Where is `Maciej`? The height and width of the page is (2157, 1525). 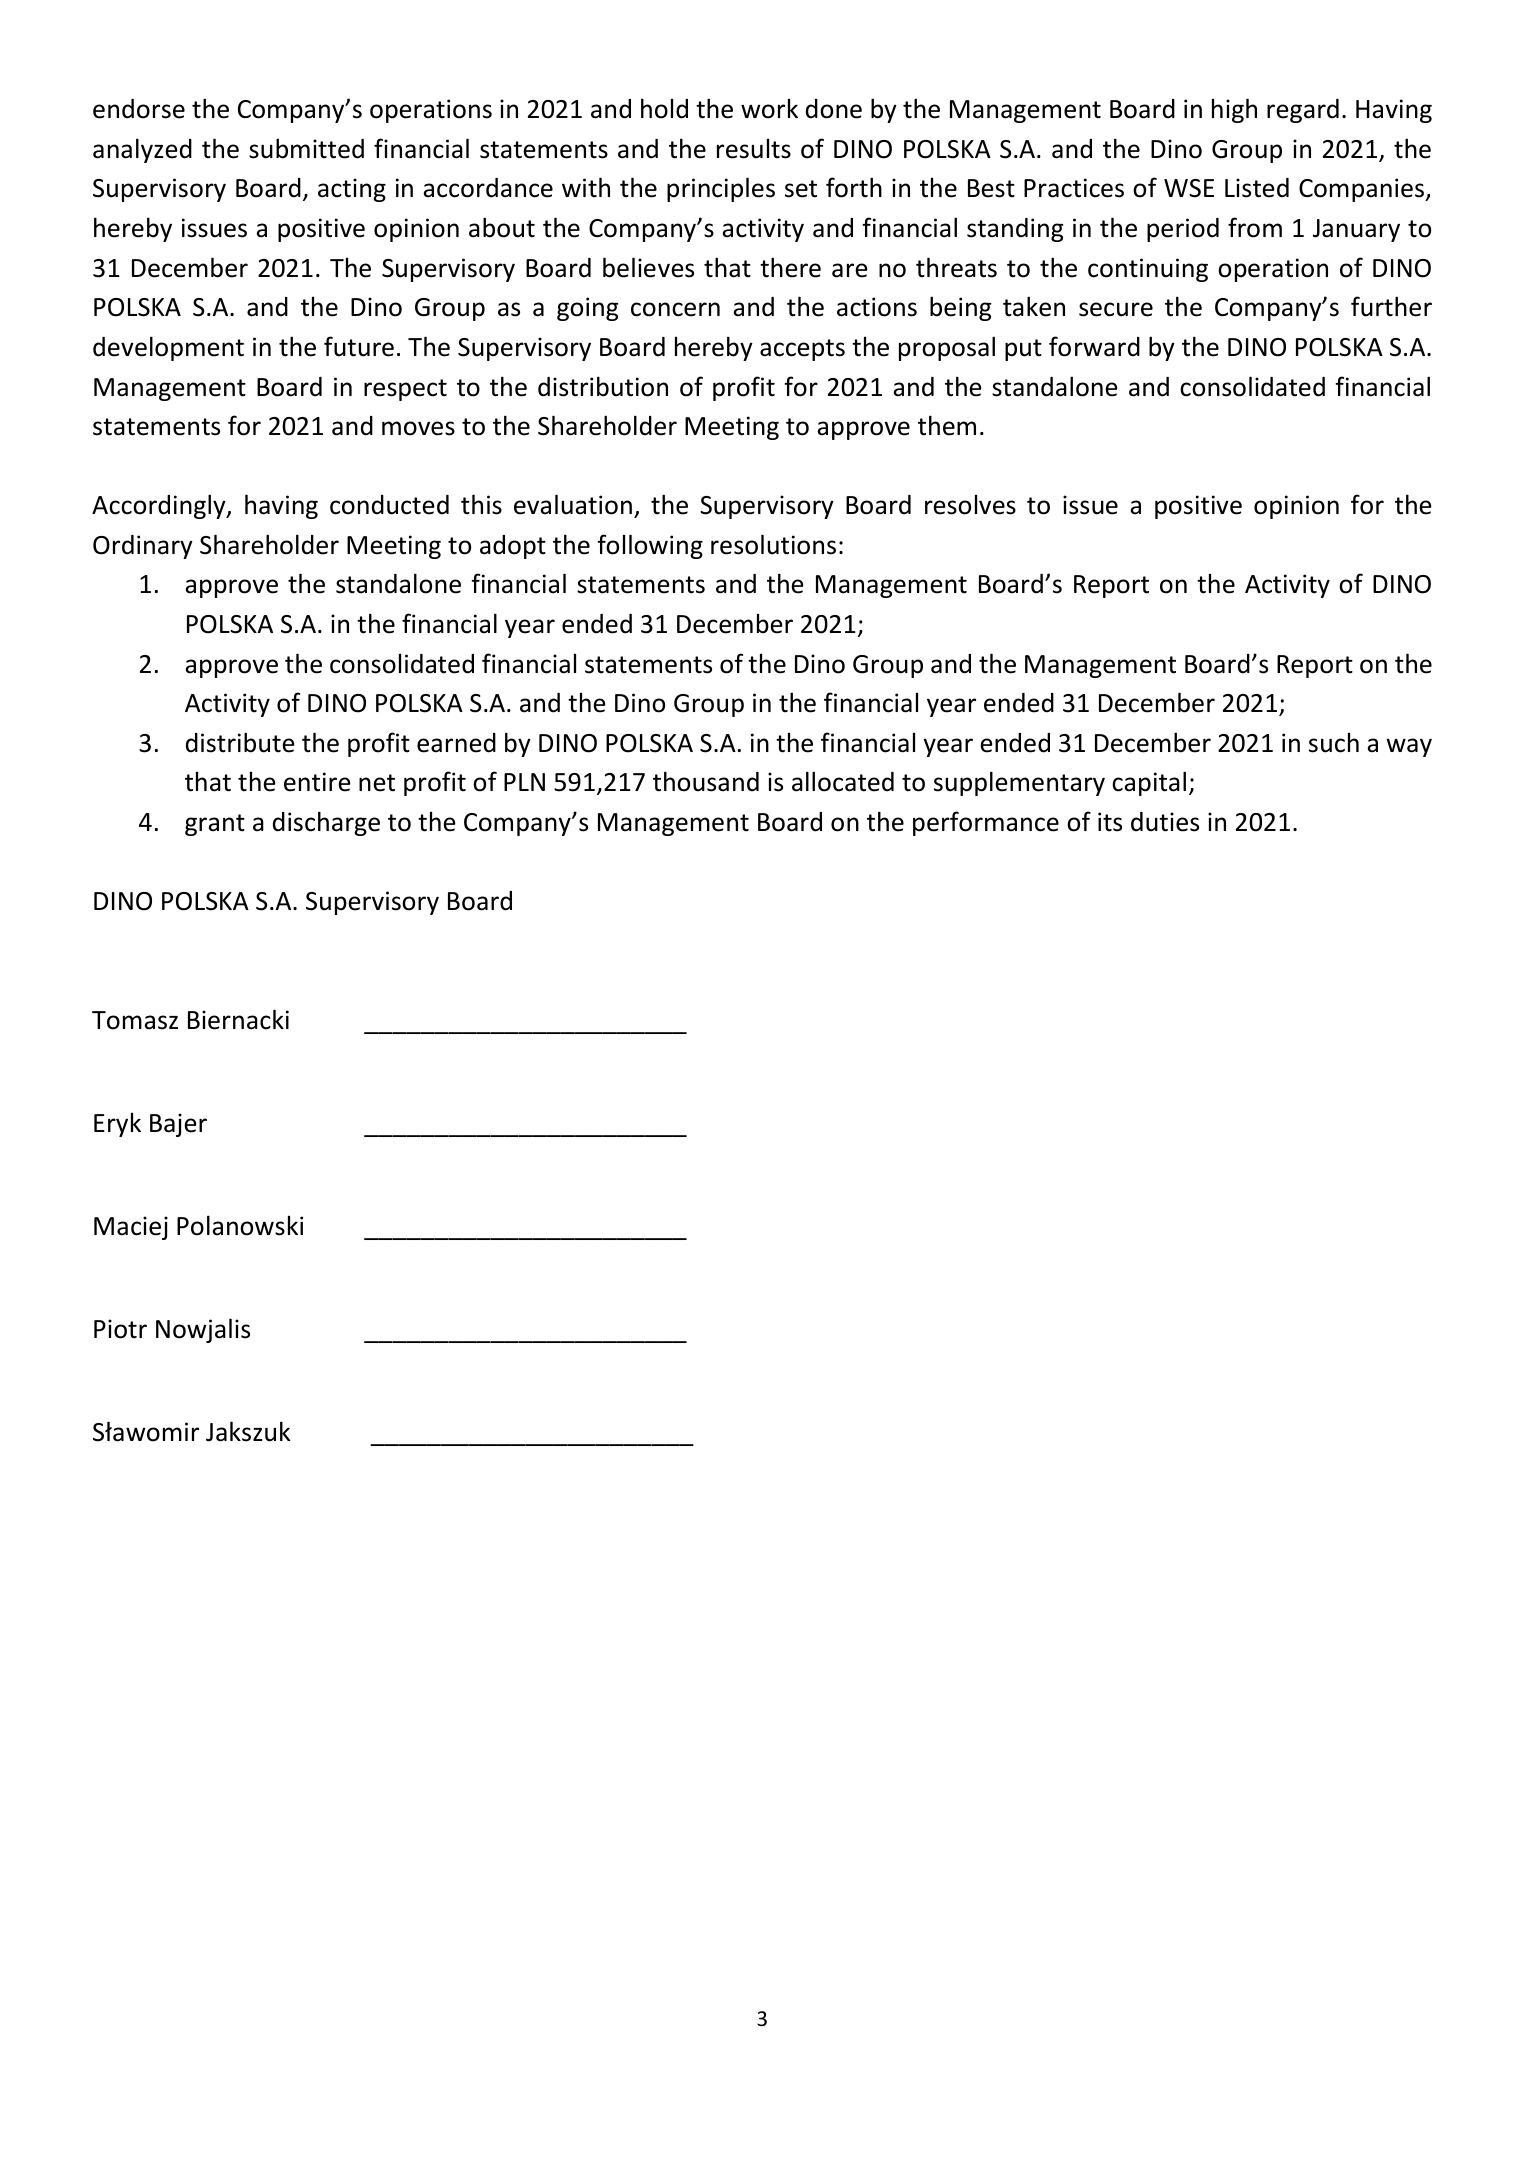 Maciej is located at coordinates (131, 1228).
